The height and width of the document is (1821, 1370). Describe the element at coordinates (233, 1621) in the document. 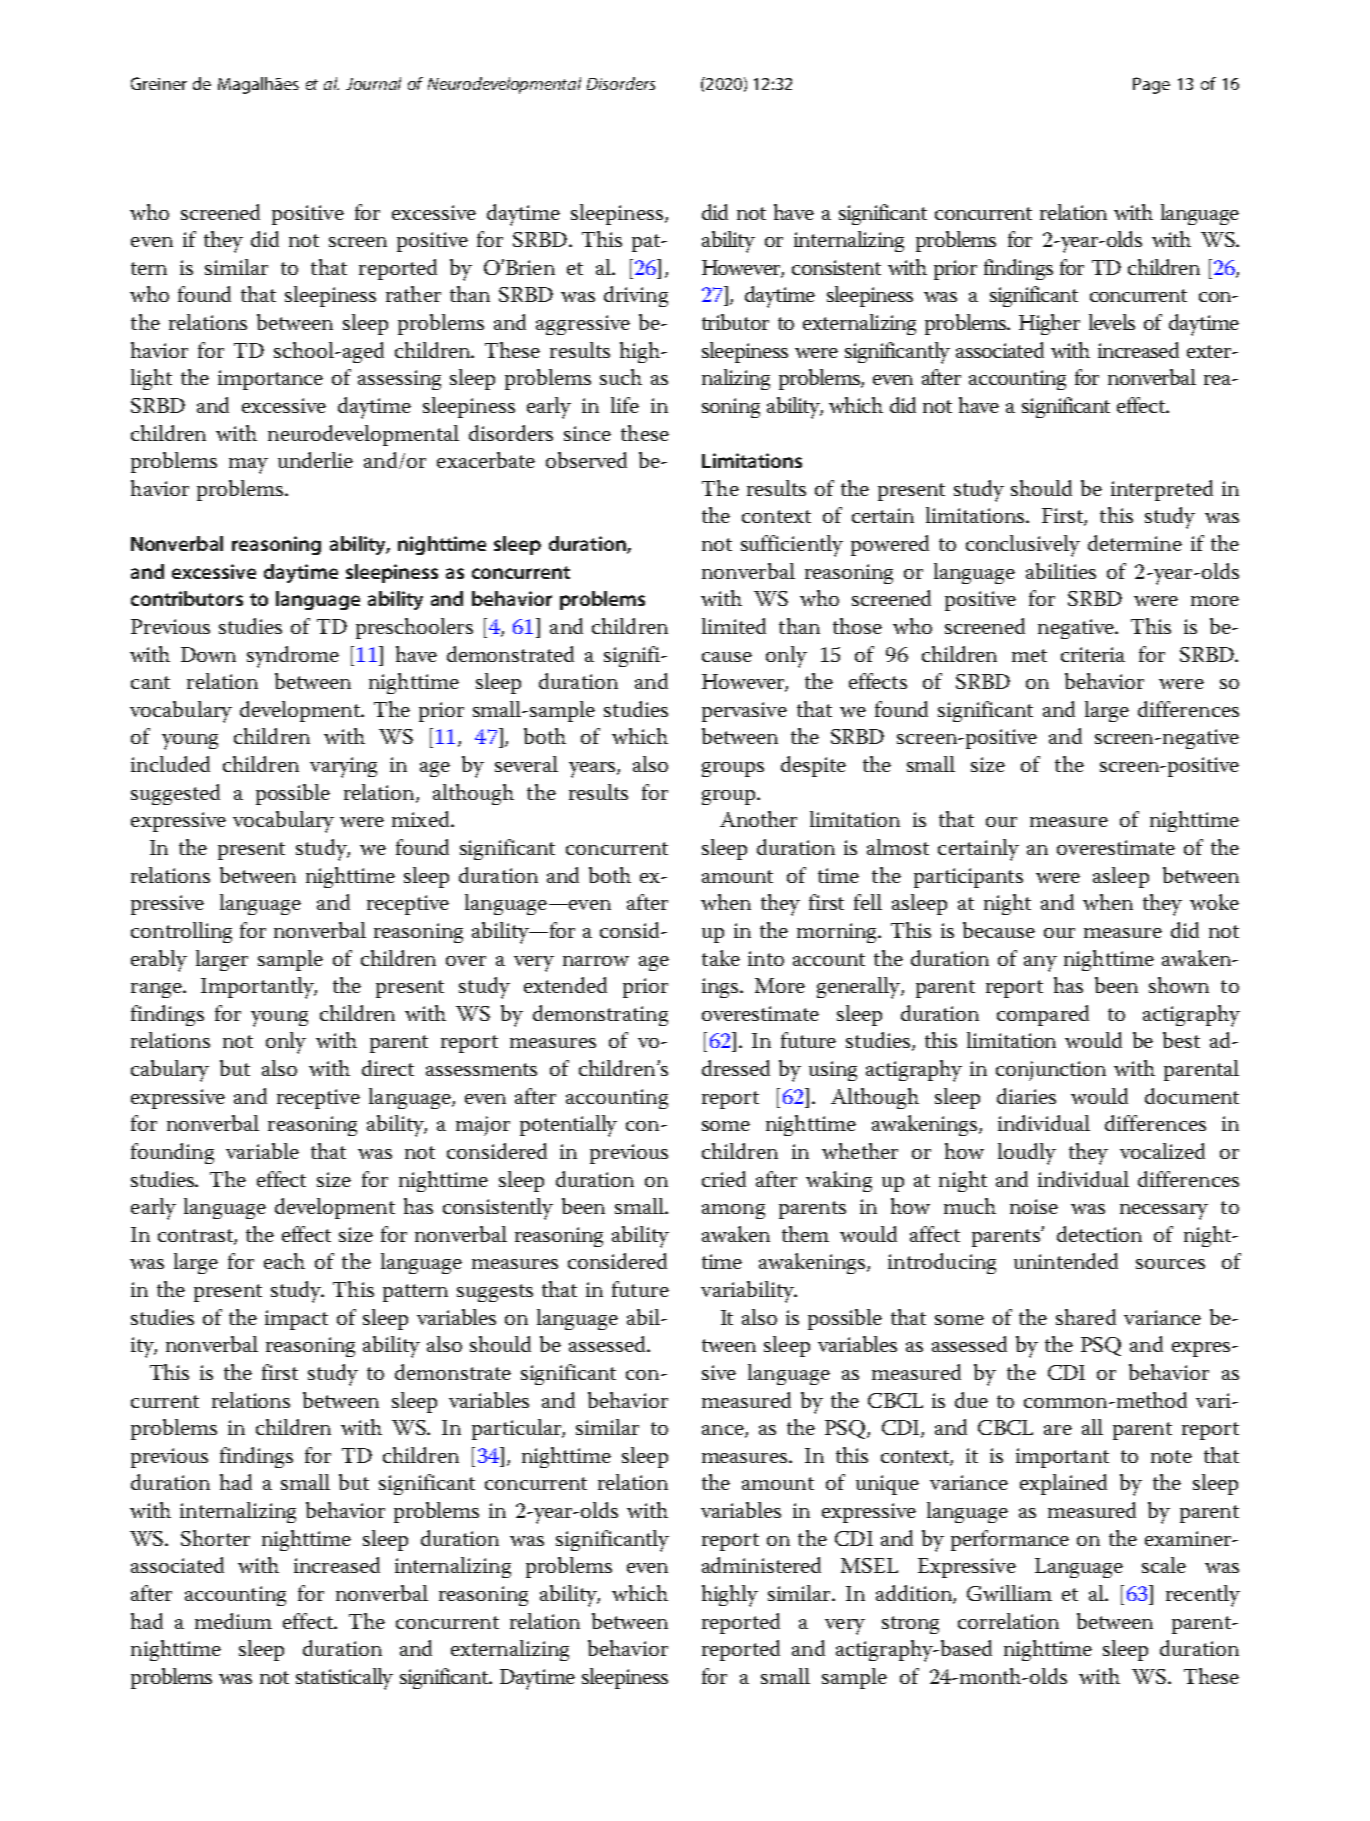

I see `medium` at that location.
